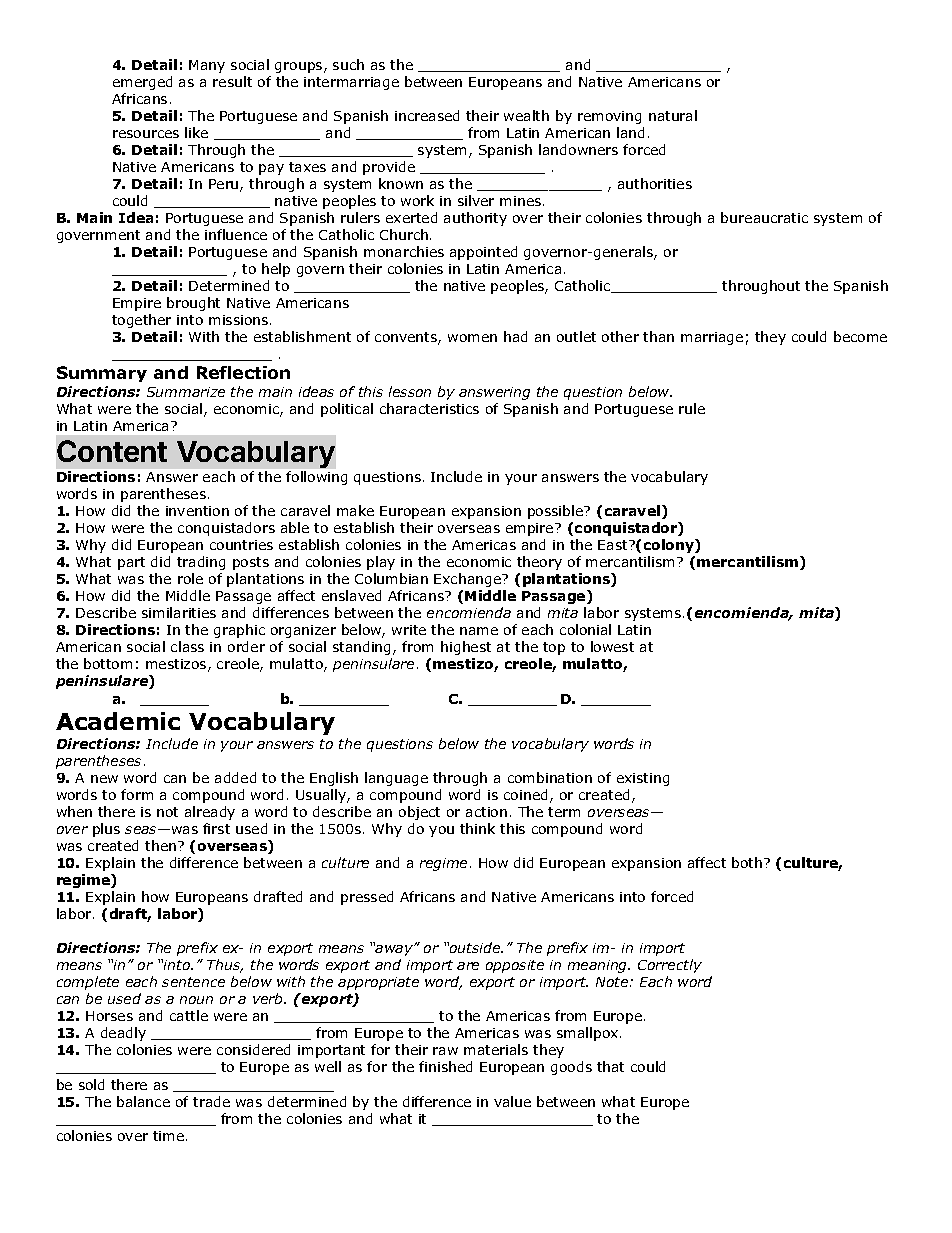 This screenshot has width=952, height=1233. What do you see at coordinates (468, 580) in the screenshot?
I see `Exchange` at bounding box center [468, 580].
